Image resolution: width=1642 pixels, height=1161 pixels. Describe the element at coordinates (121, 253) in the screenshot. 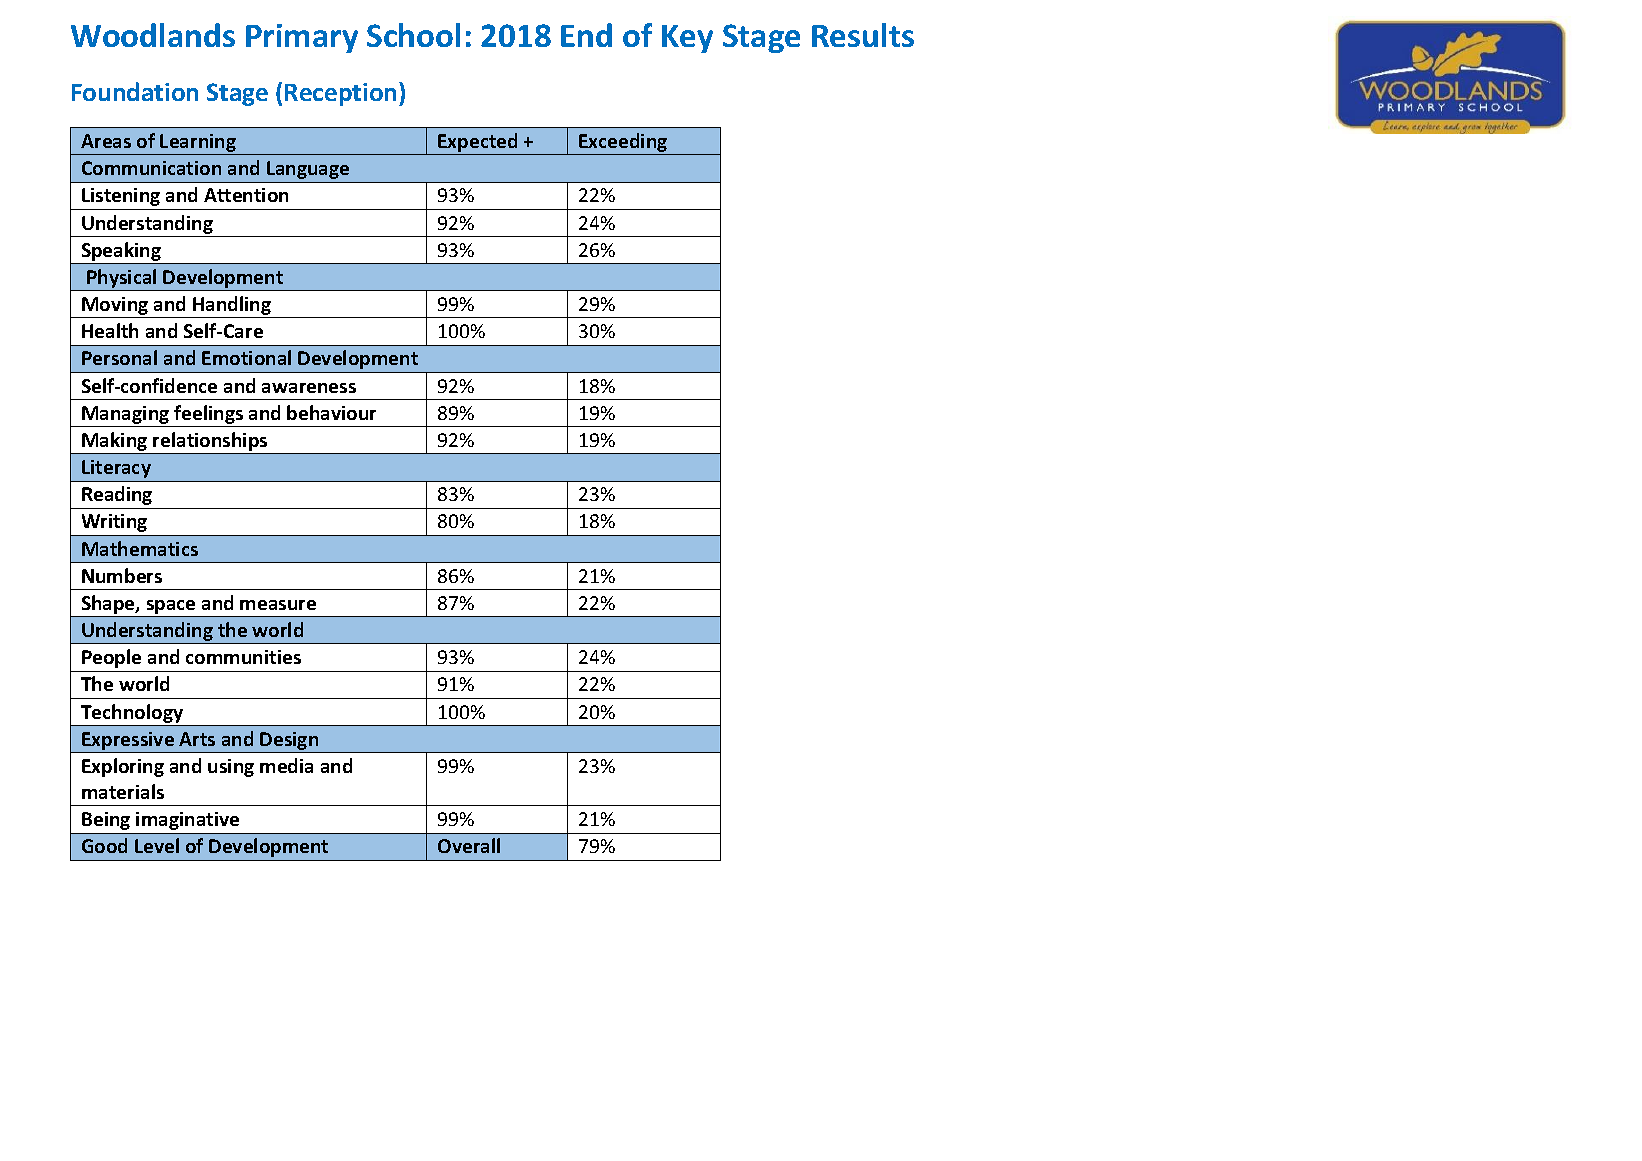

I see `Speaking` at that location.
